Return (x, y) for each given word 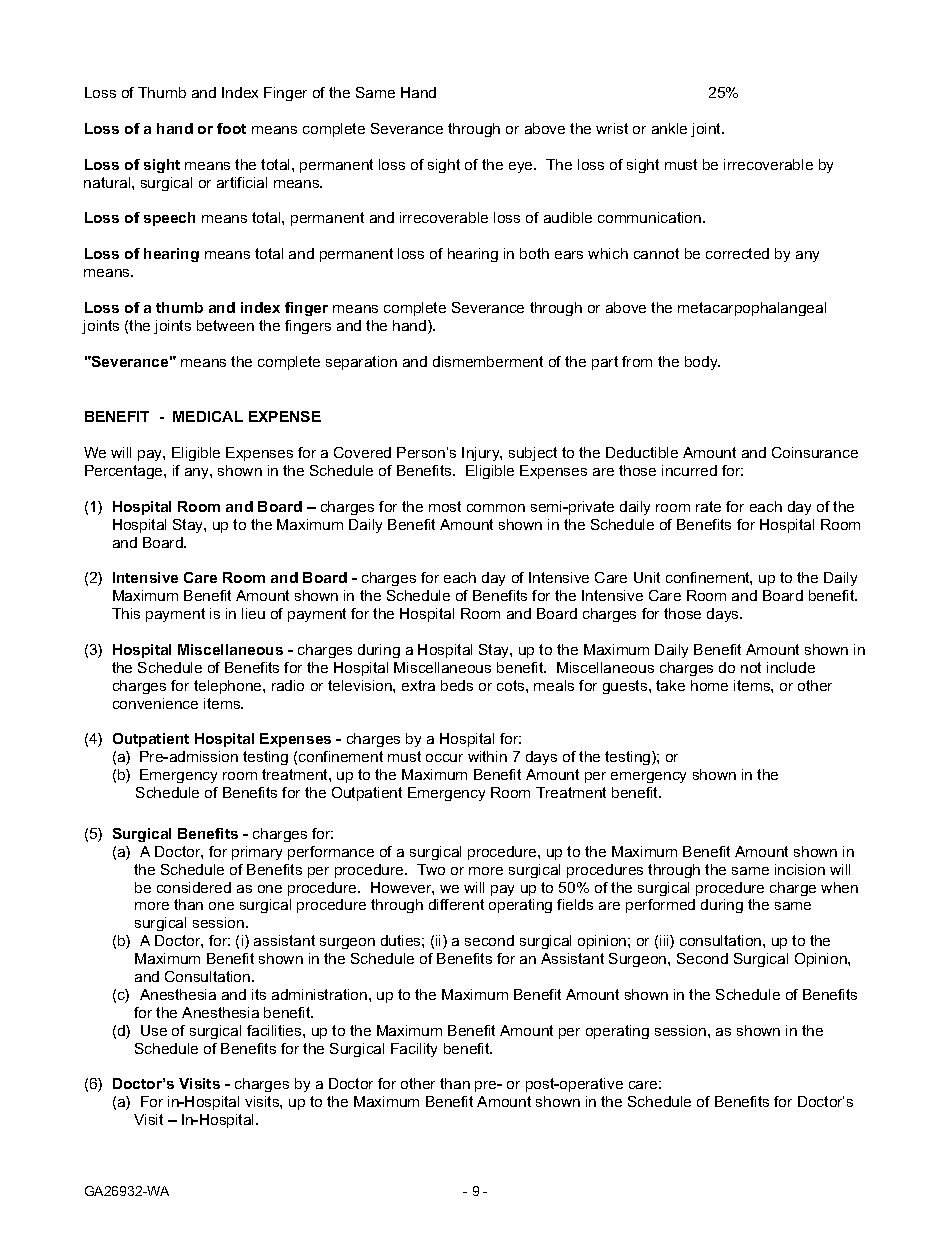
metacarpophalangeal (752, 309)
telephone (229, 687)
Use (154, 1030)
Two (431, 869)
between (225, 325)
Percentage (125, 472)
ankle (669, 128)
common (496, 508)
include (791, 667)
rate (708, 506)
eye (522, 167)
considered (194, 887)
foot (231, 128)
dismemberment (488, 361)
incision (800, 869)
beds (457, 685)
